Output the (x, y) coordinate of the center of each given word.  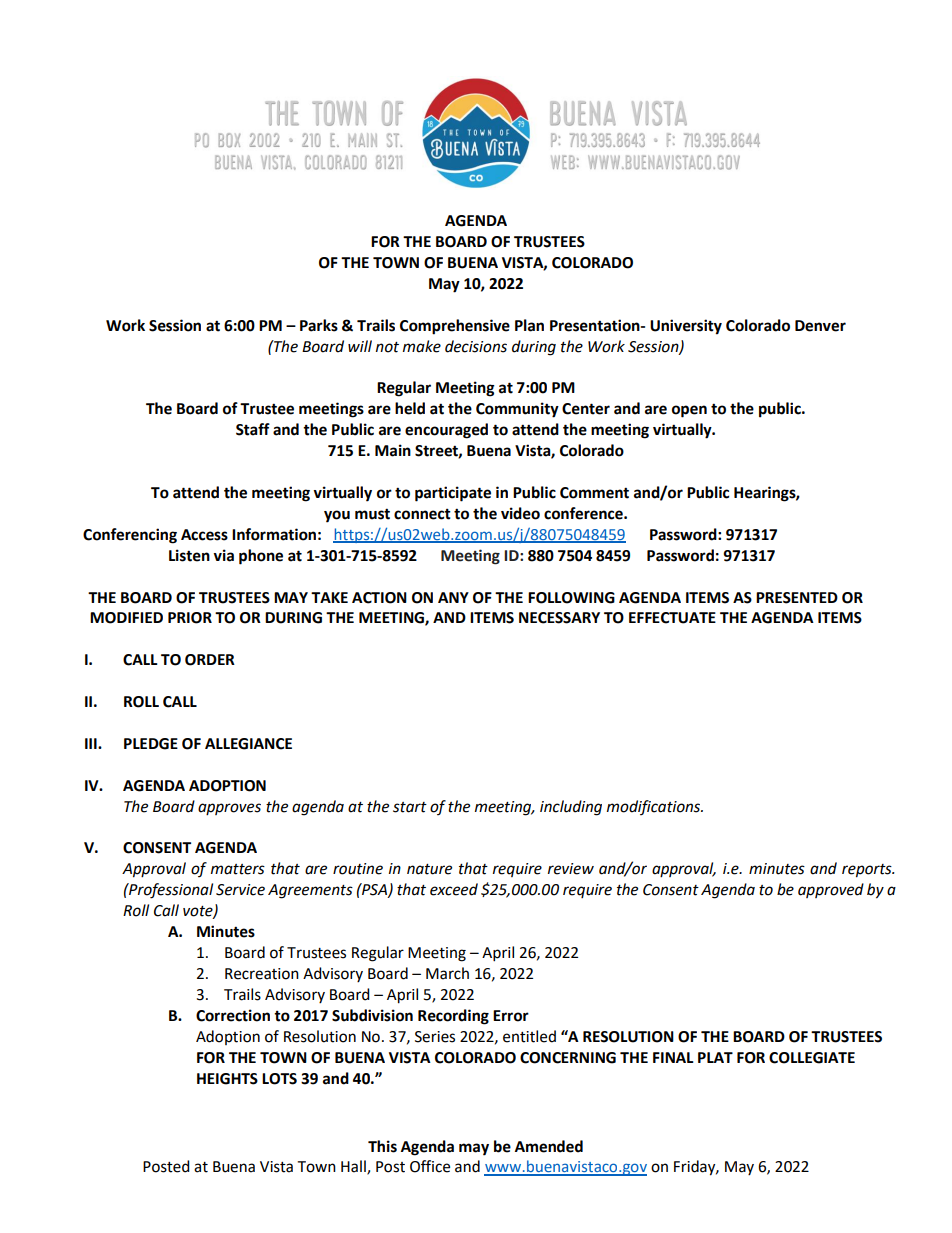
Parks (319, 325)
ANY (453, 597)
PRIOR (190, 618)
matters (238, 869)
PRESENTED (797, 598)
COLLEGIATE (812, 1058)
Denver (820, 326)
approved (831, 890)
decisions (476, 346)
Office (430, 1166)
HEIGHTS (227, 1079)
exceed (454, 889)
